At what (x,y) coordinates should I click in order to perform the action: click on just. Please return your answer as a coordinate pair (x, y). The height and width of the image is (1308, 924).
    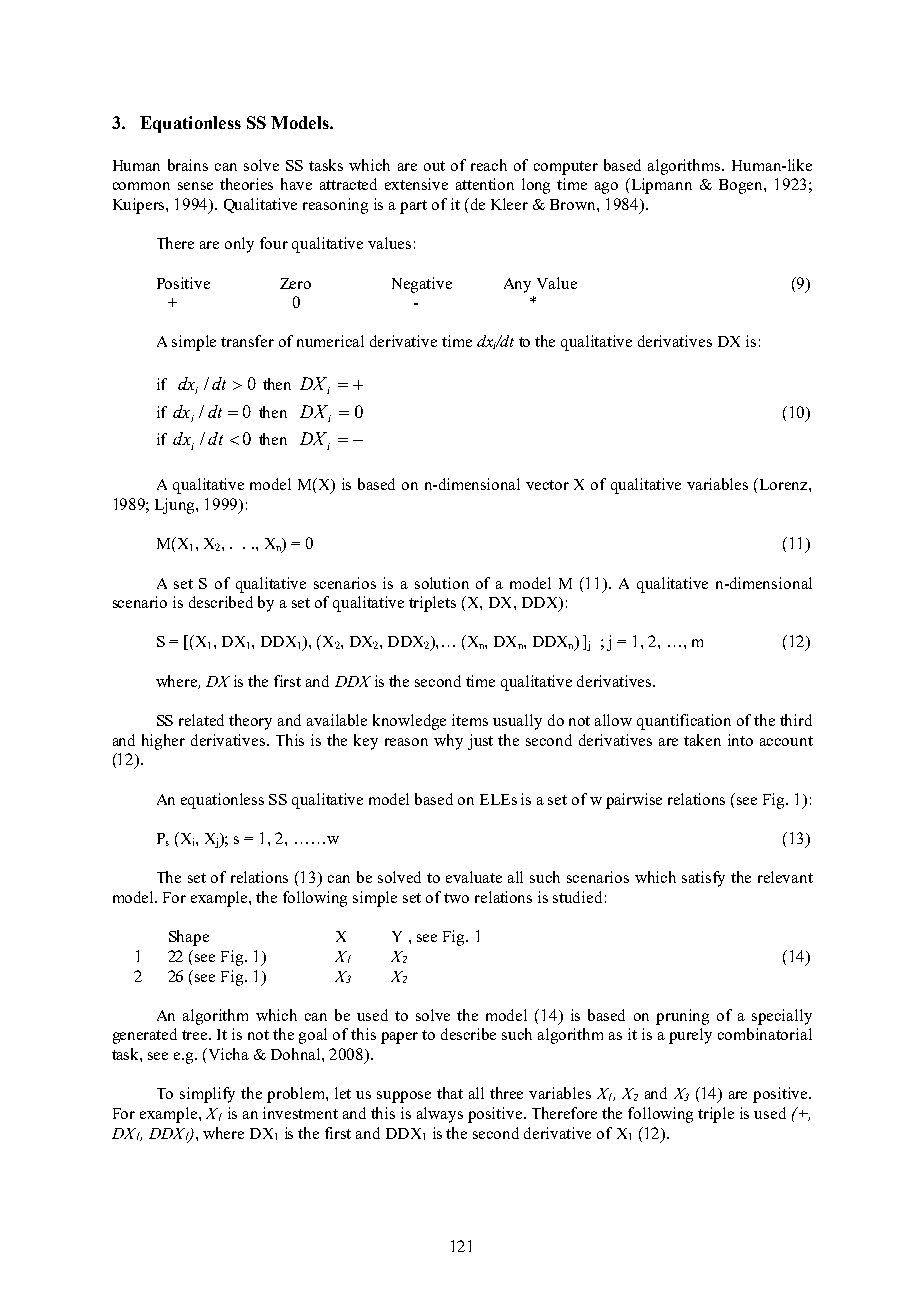
    Looking at the image, I should click on (480, 742).
